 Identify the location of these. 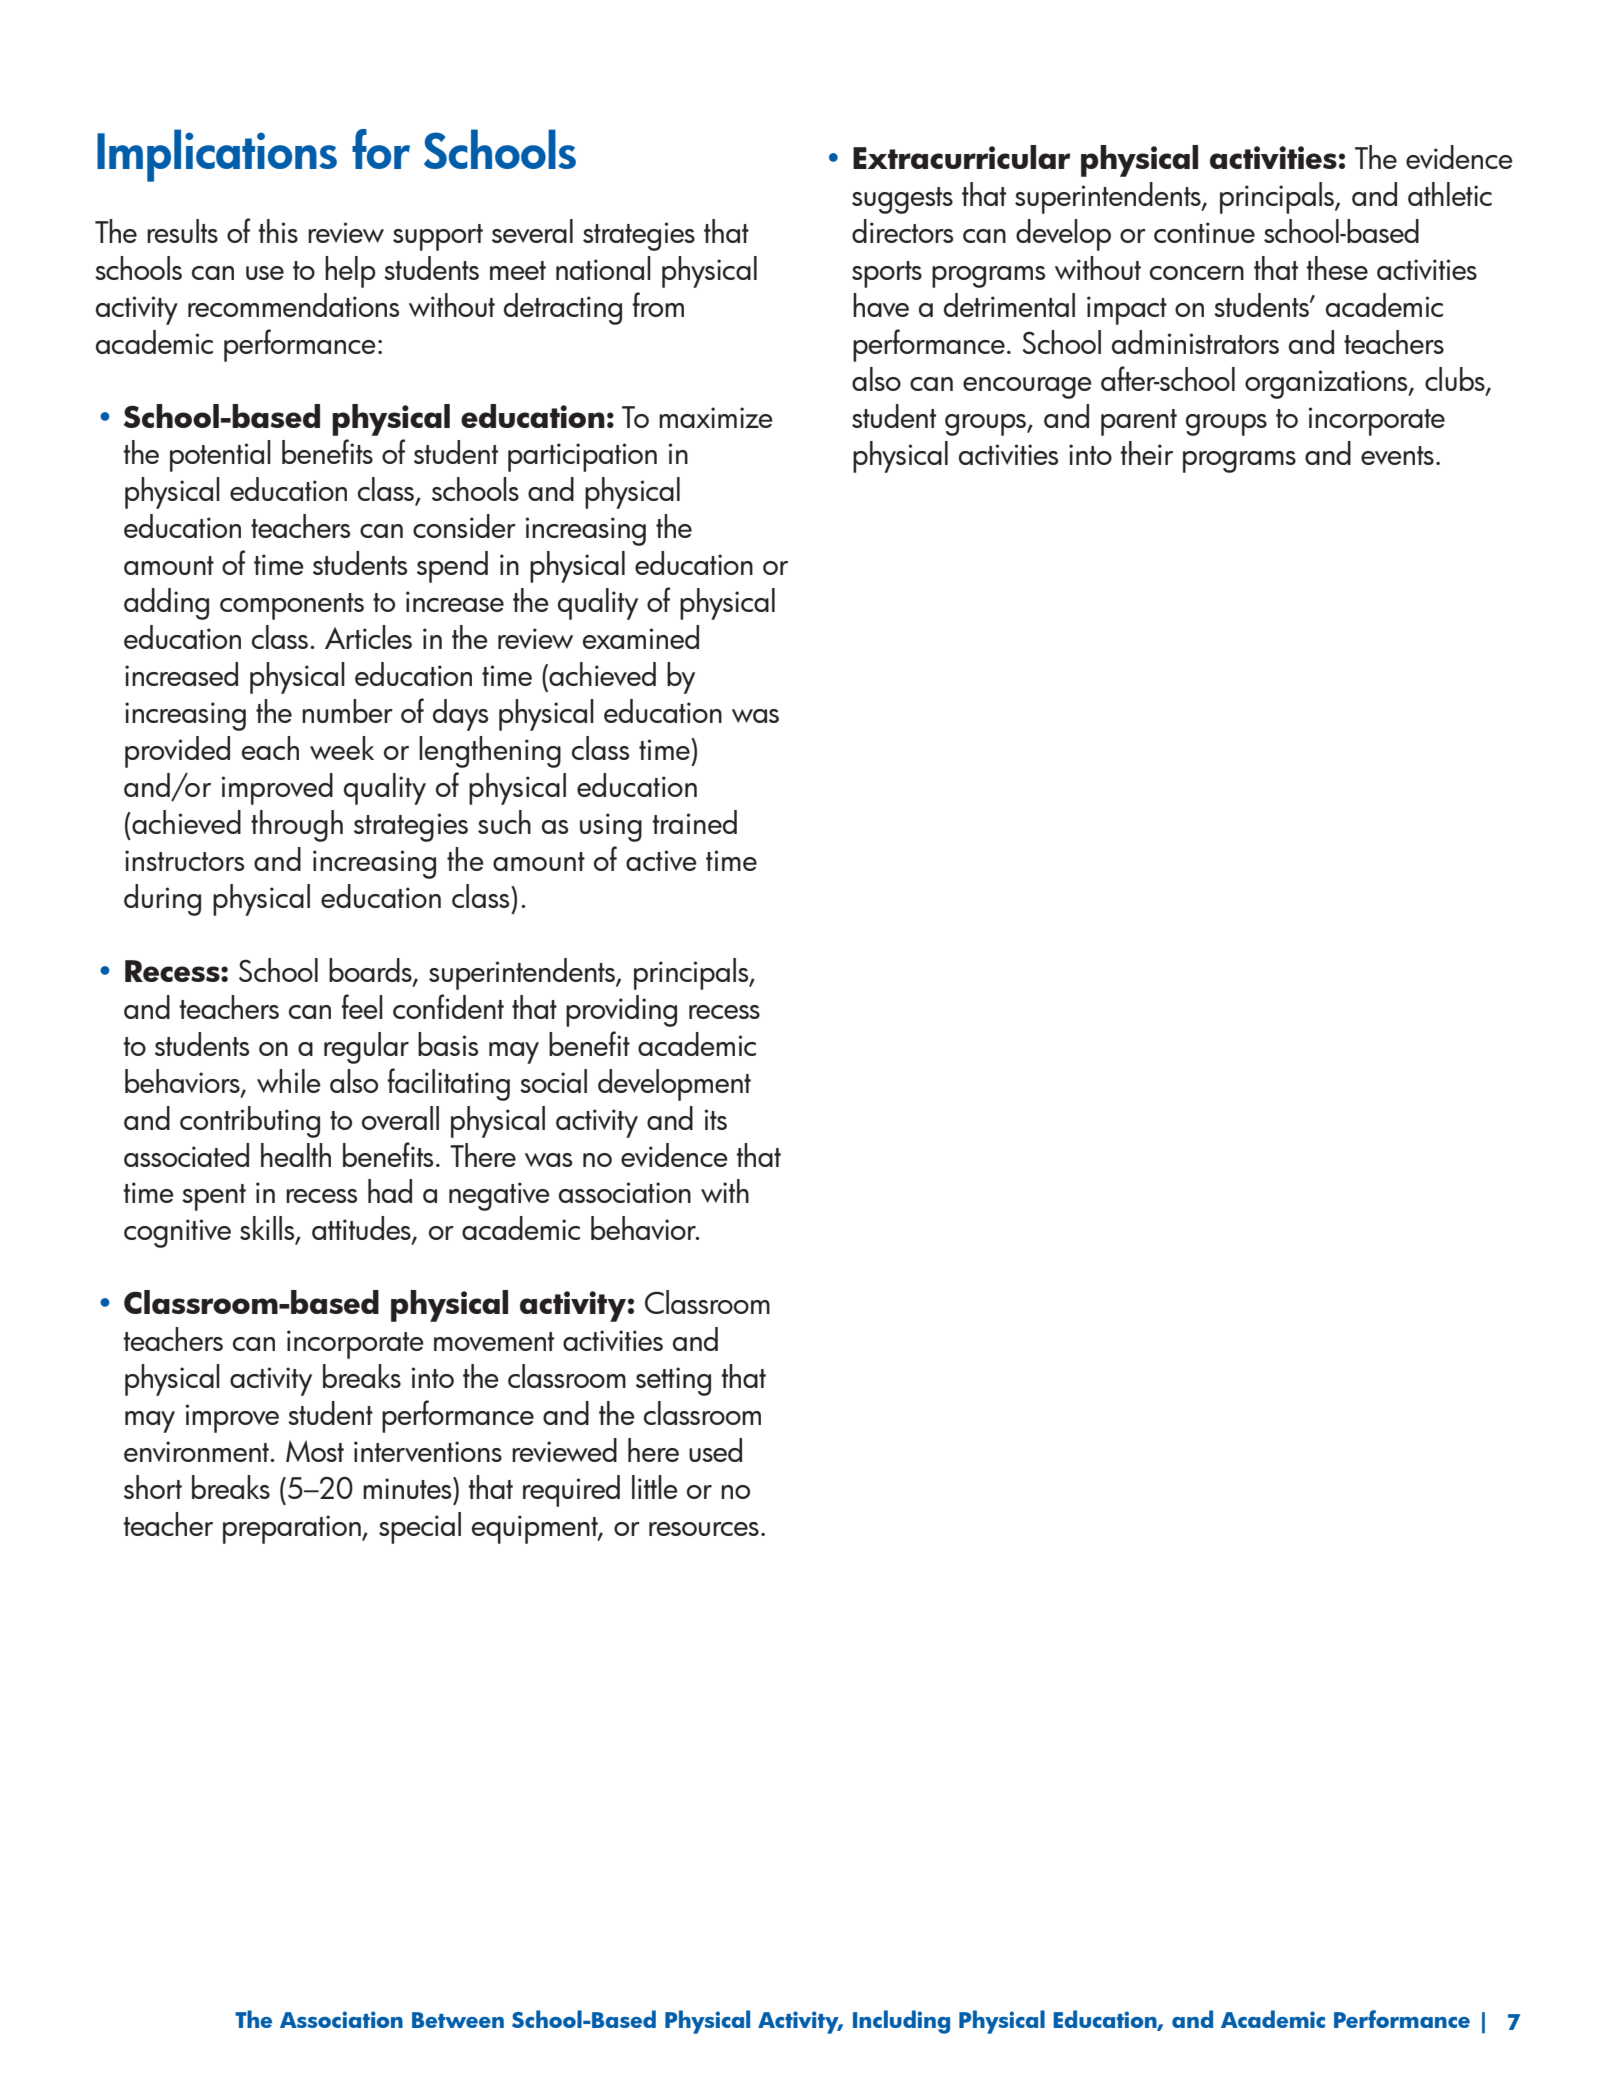
(1337, 268).
